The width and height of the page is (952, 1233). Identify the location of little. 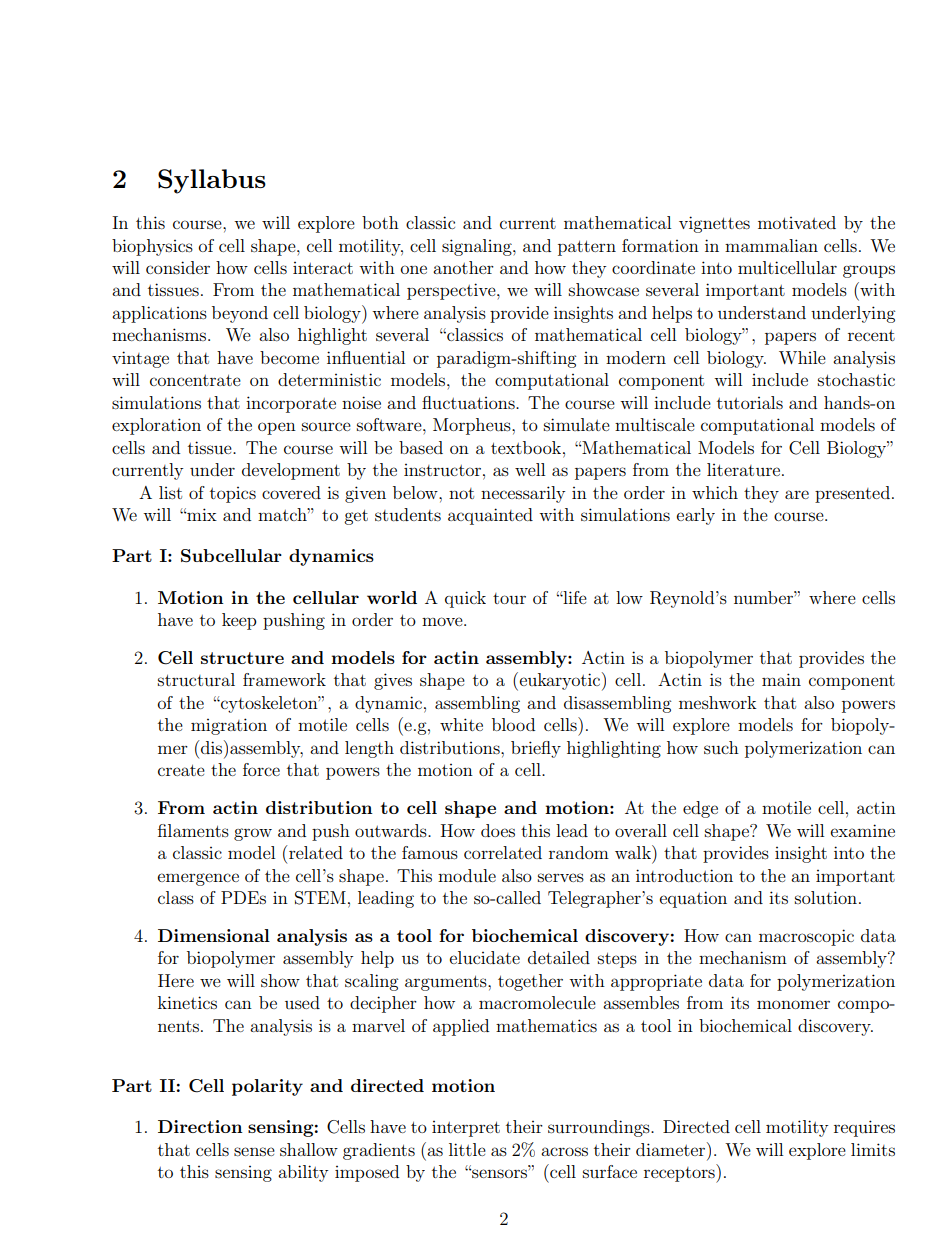
(467, 1149).
